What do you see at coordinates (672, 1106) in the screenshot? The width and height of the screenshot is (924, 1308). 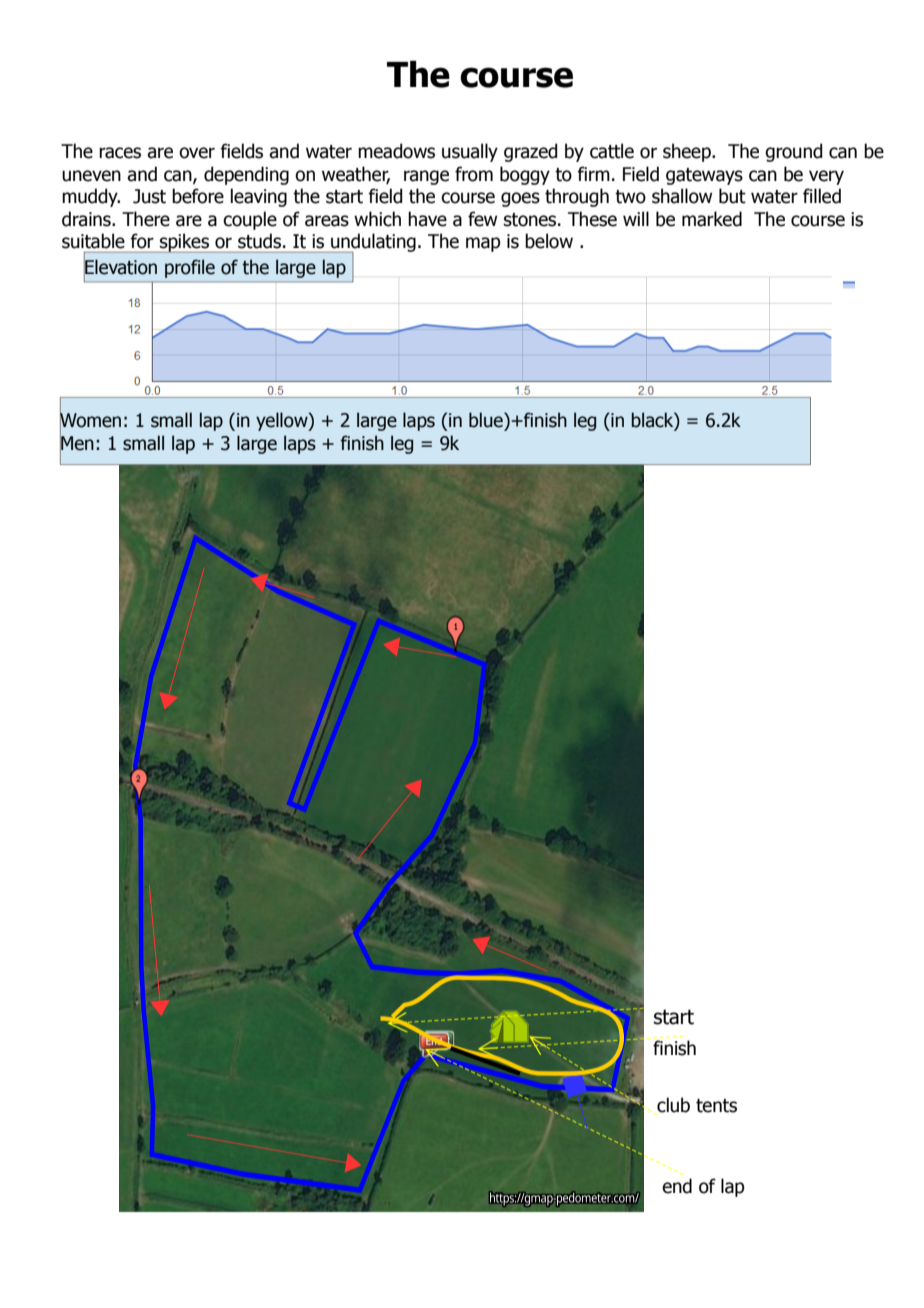 I see `club` at bounding box center [672, 1106].
